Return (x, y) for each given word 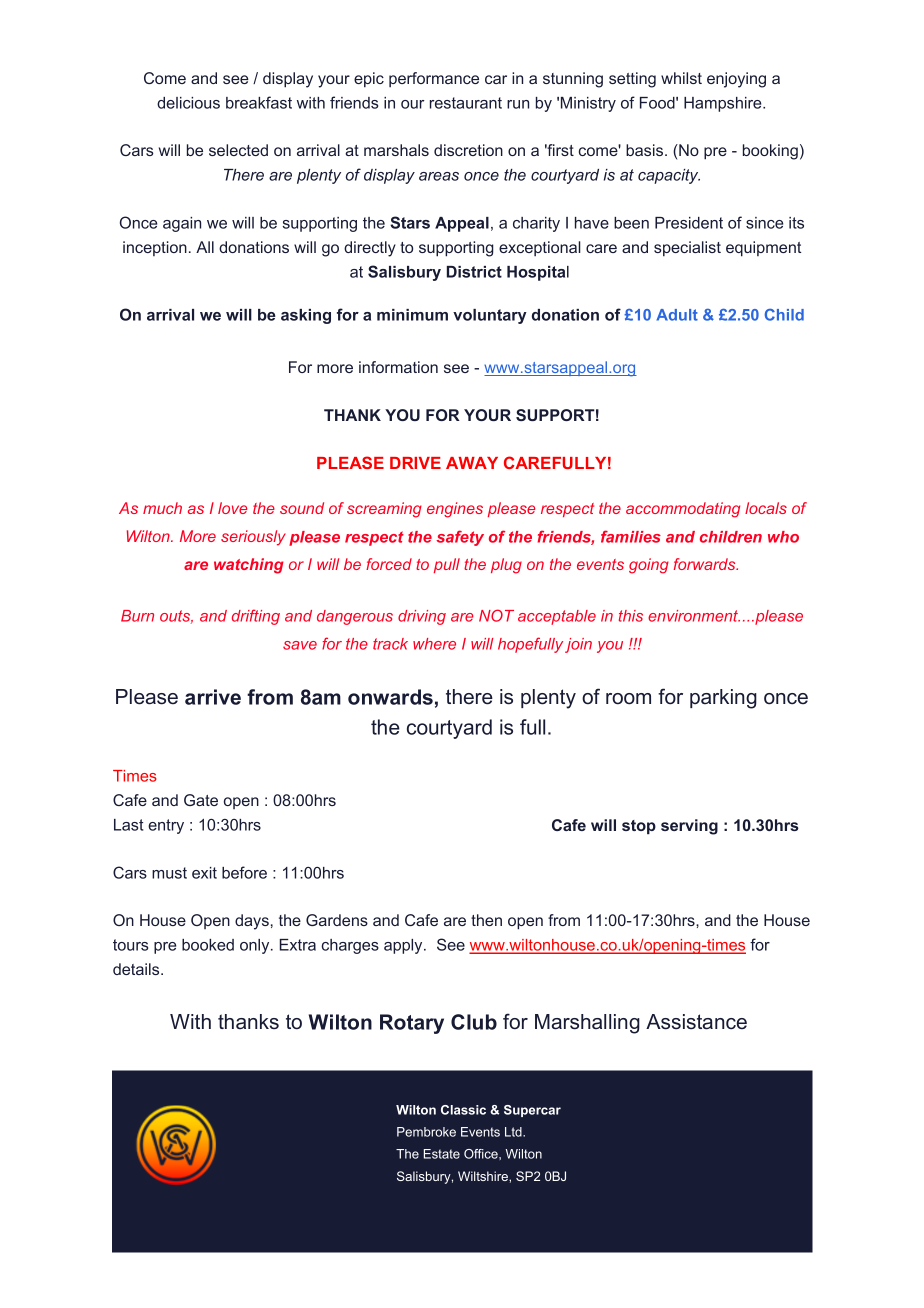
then (486, 920)
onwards (390, 697)
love (232, 508)
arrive (213, 697)
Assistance (696, 1022)
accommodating (683, 510)
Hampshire (724, 104)
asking (306, 316)
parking (723, 699)
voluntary (490, 316)
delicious (188, 103)
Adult (677, 315)
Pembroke (426, 1132)
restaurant (466, 103)
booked (208, 945)
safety (460, 538)
